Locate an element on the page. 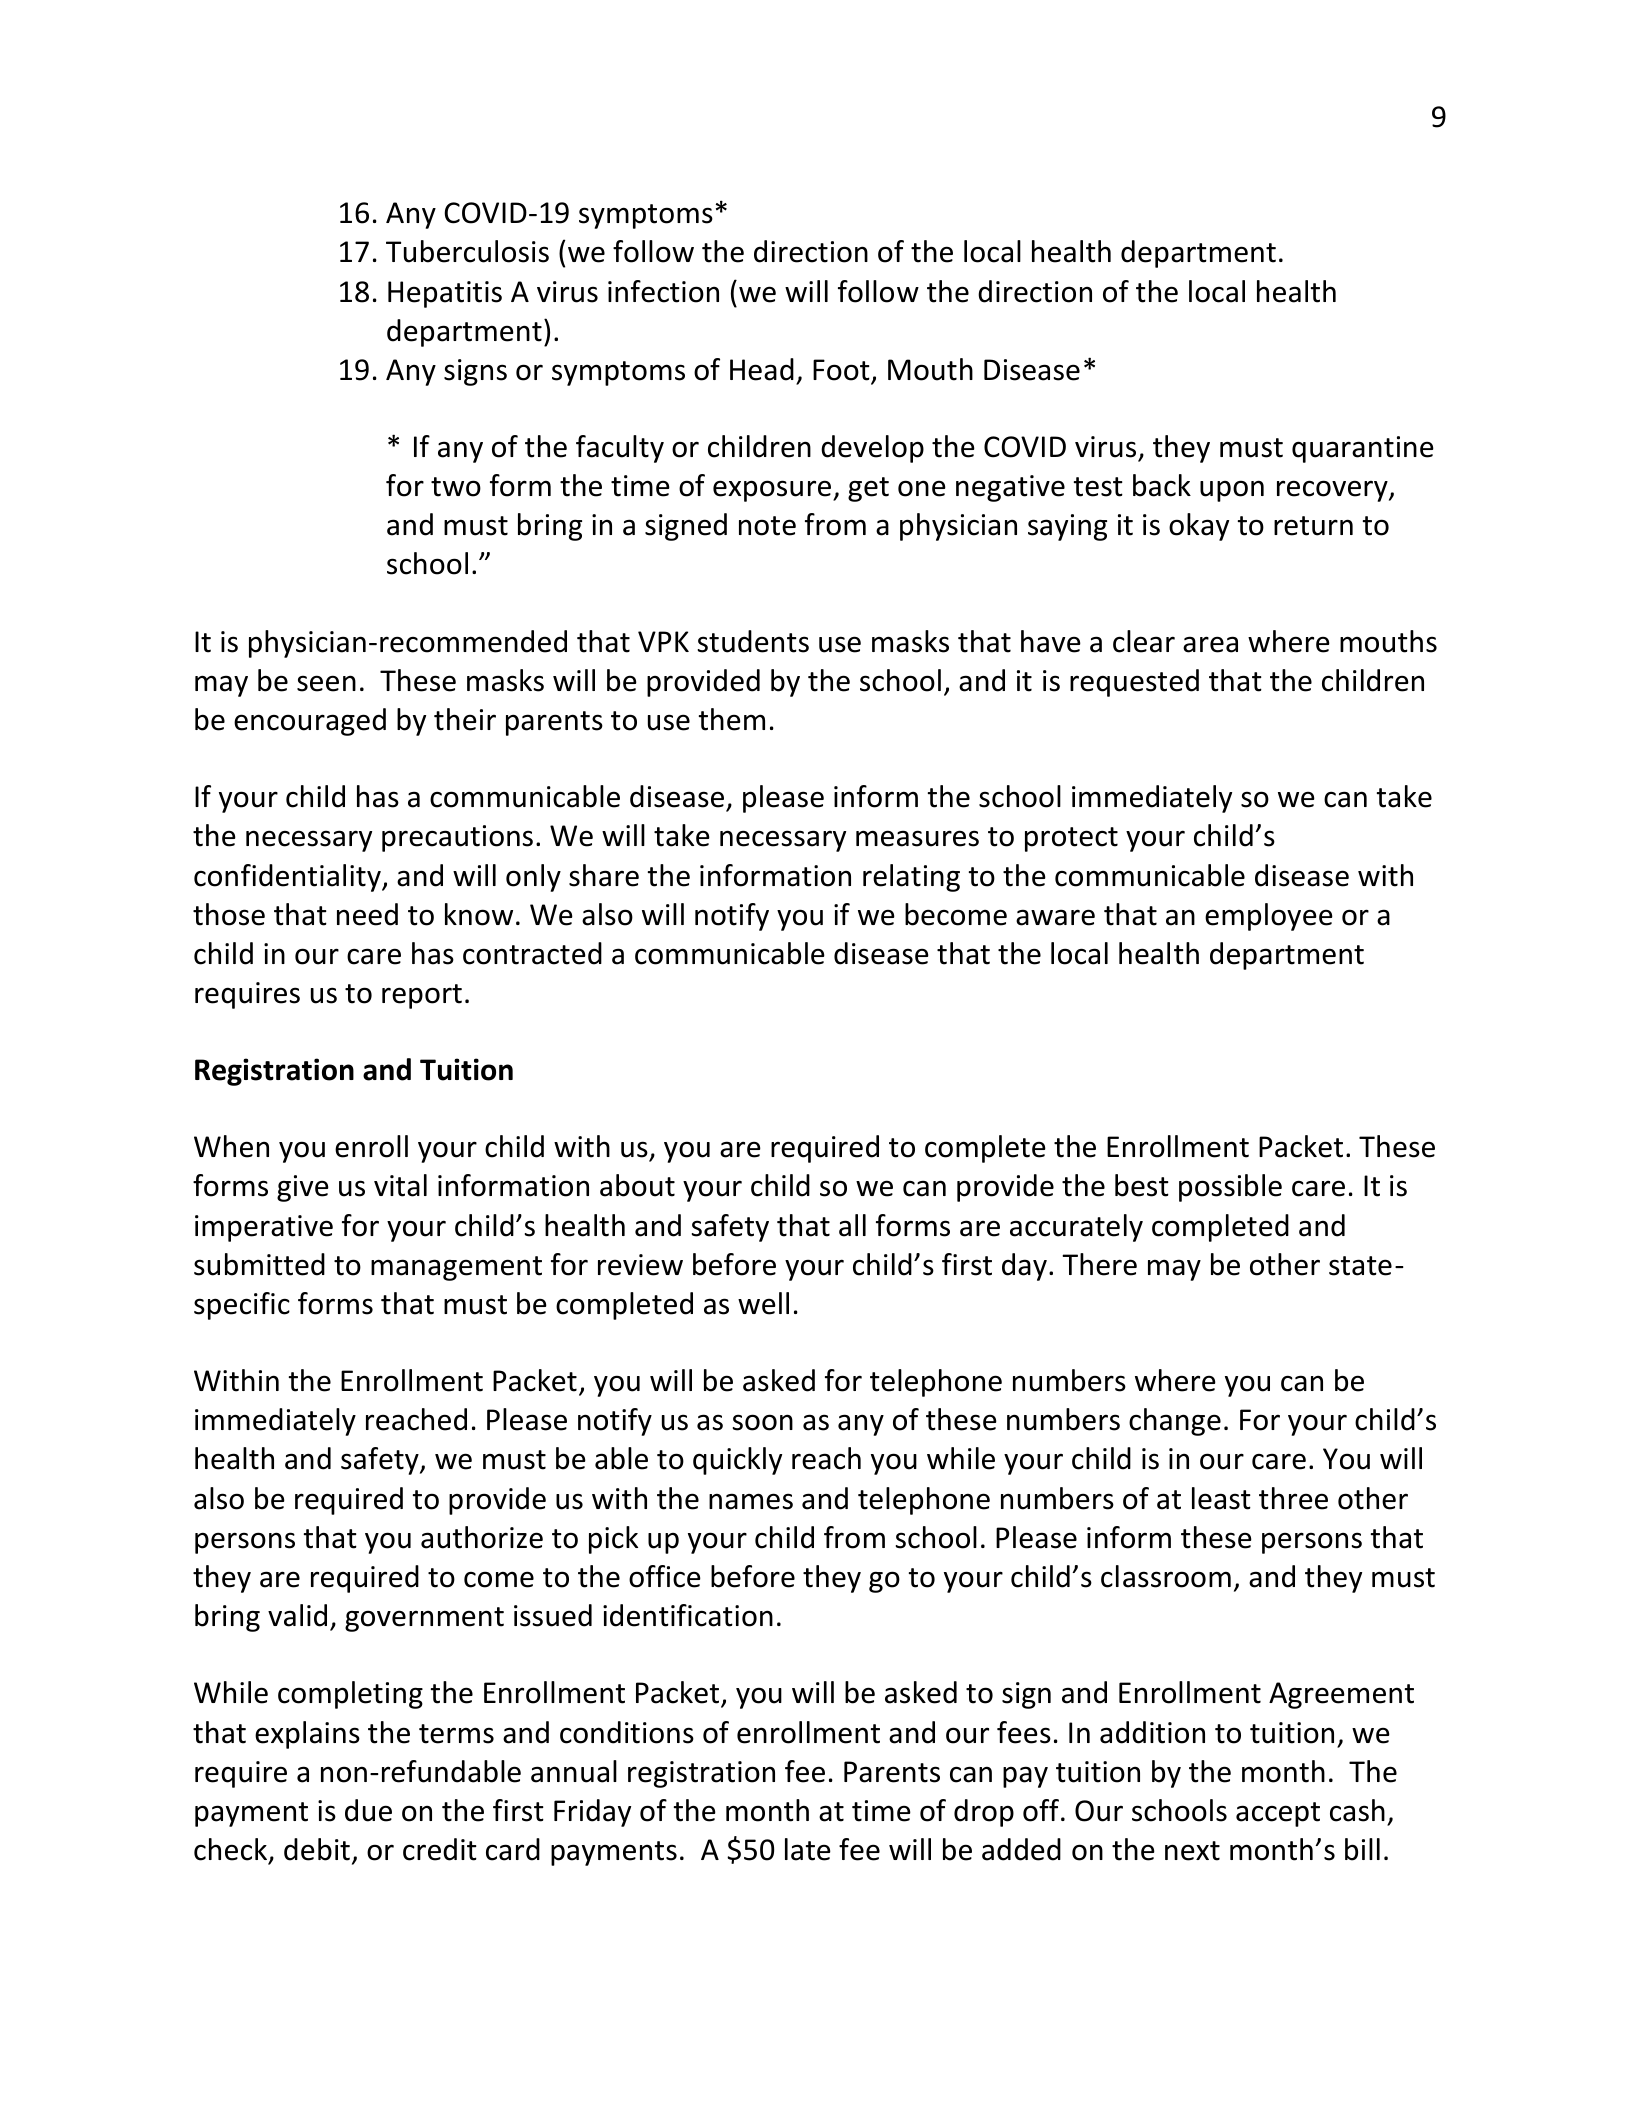 This image has width=1640, height=2123. due is located at coordinates (368, 1810).
